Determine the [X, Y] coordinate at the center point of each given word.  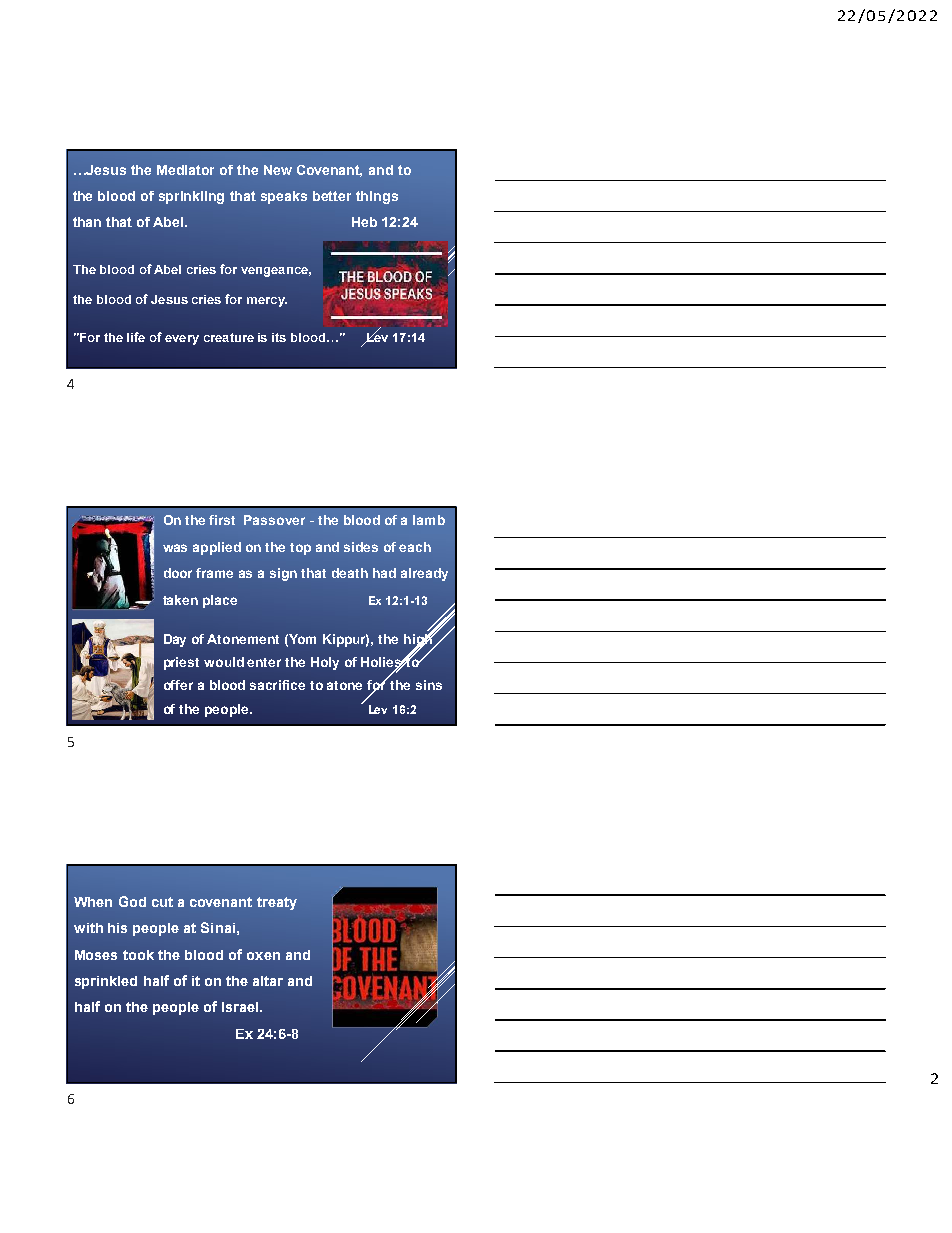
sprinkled [106, 982]
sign [283, 574]
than [87, 222]
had [384, 573]
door [178, 573]
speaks [284, 197]
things [377, 197]
